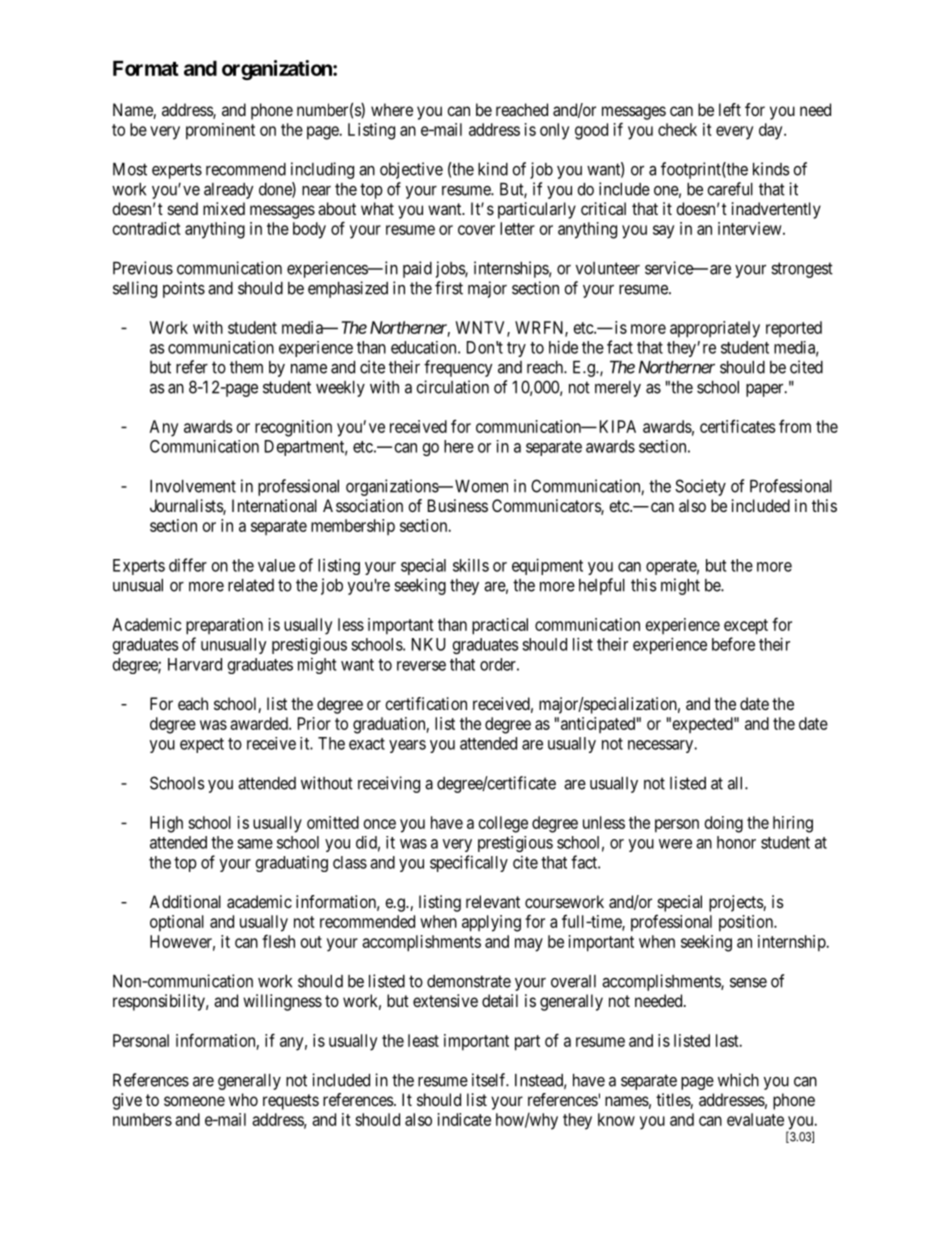 Image resolution: width=952 pixels, height=1233 pixels. I want to click on practical, so click(500, 626).
